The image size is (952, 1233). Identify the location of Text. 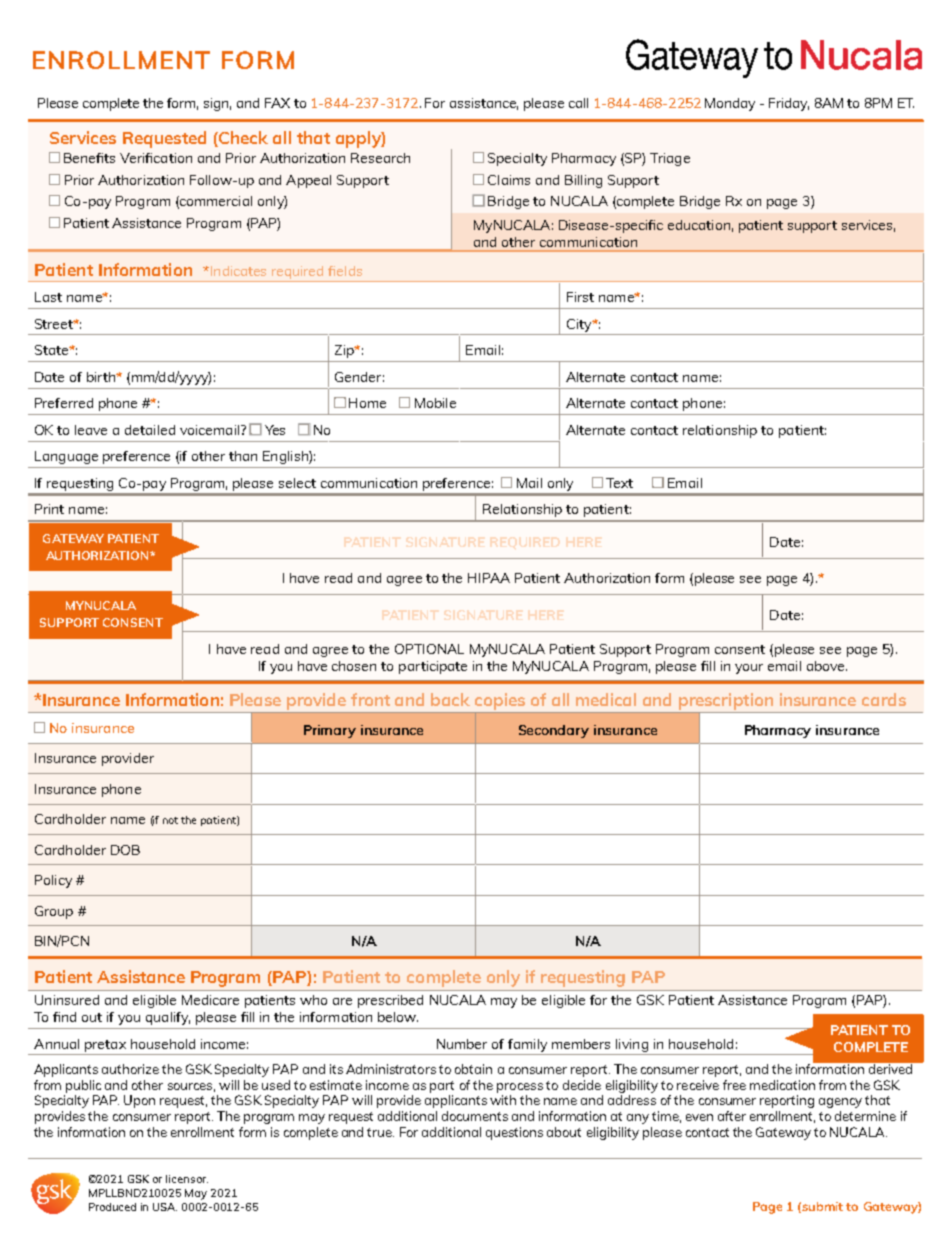
(619, 483).
